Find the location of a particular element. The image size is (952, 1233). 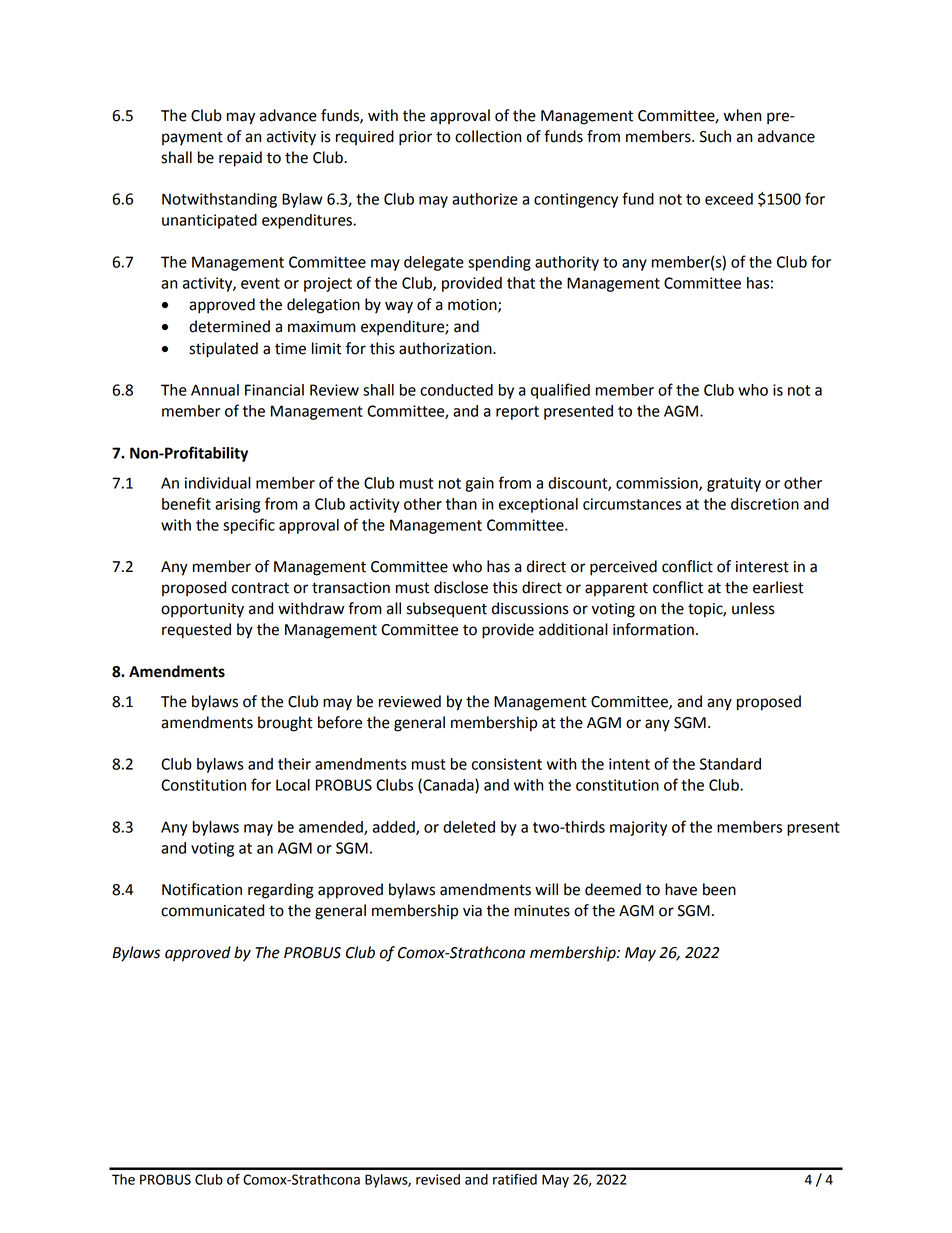

via is located at coordinates (472, 911).
